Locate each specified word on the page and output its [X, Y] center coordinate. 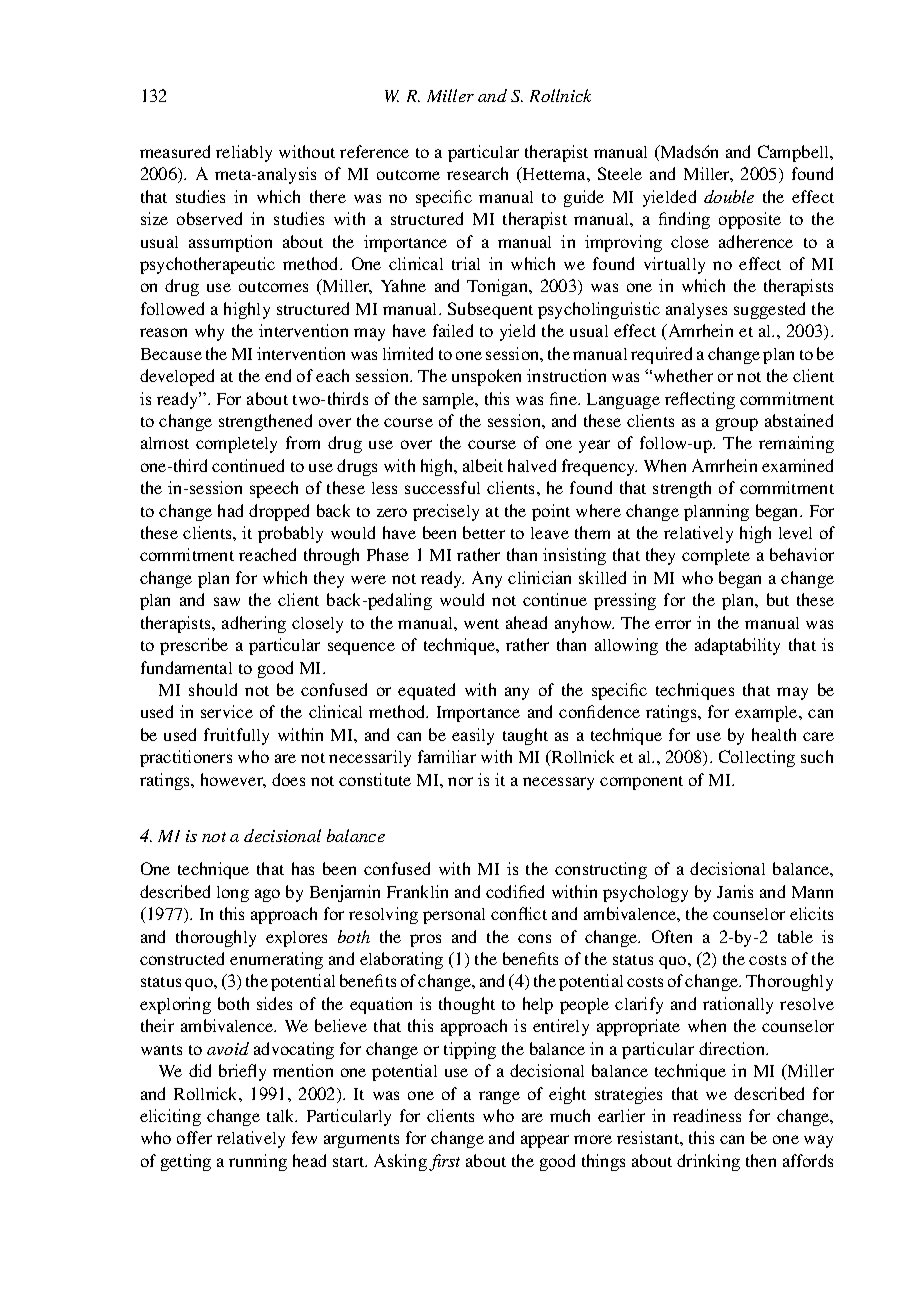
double [729, 196]
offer [194, 1137]
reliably [244, 153]
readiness [707, 1115]
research [477, 173]
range [499, 1097]
